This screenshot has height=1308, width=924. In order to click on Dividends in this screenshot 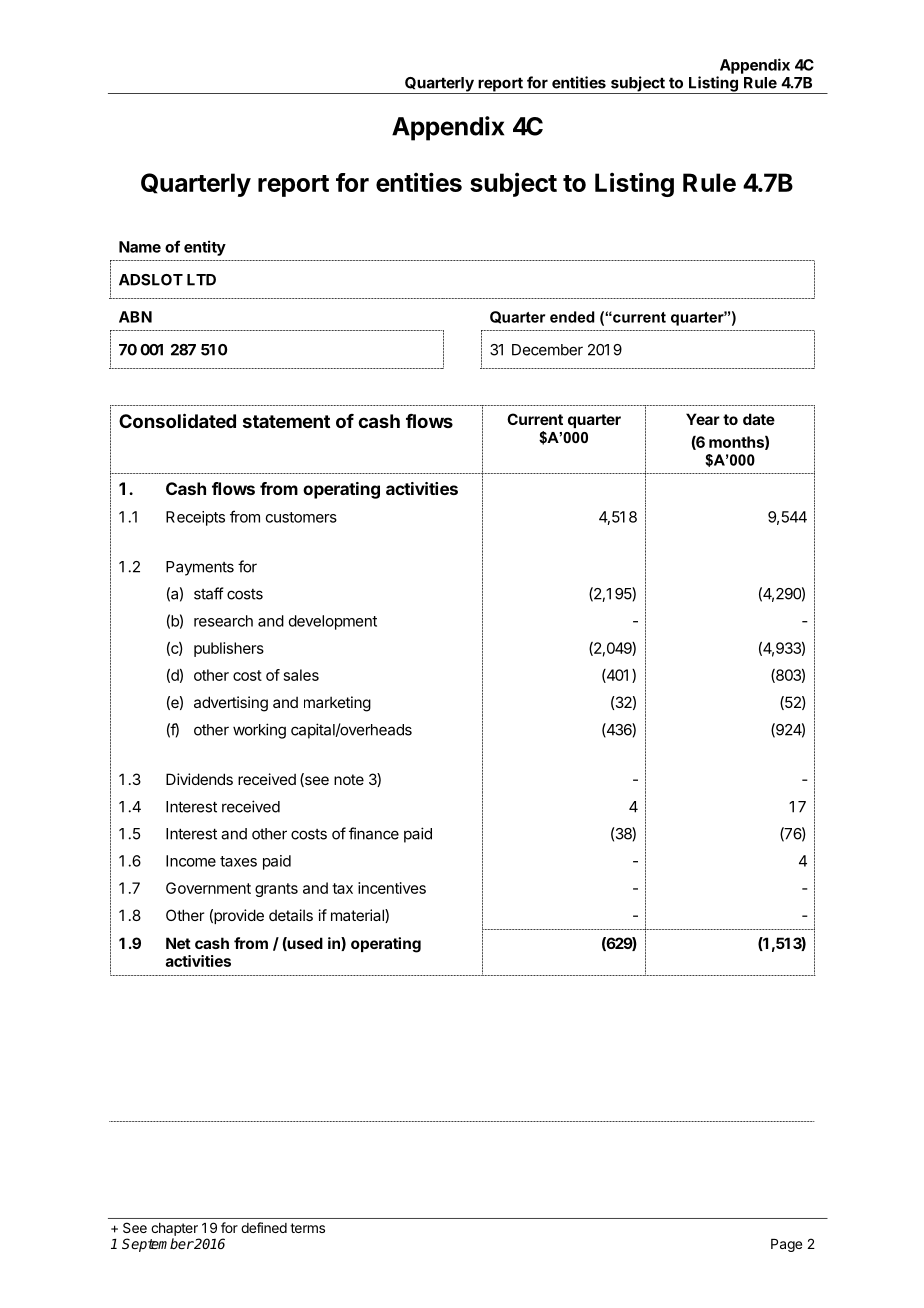, I will do `click(199, 779)`.
